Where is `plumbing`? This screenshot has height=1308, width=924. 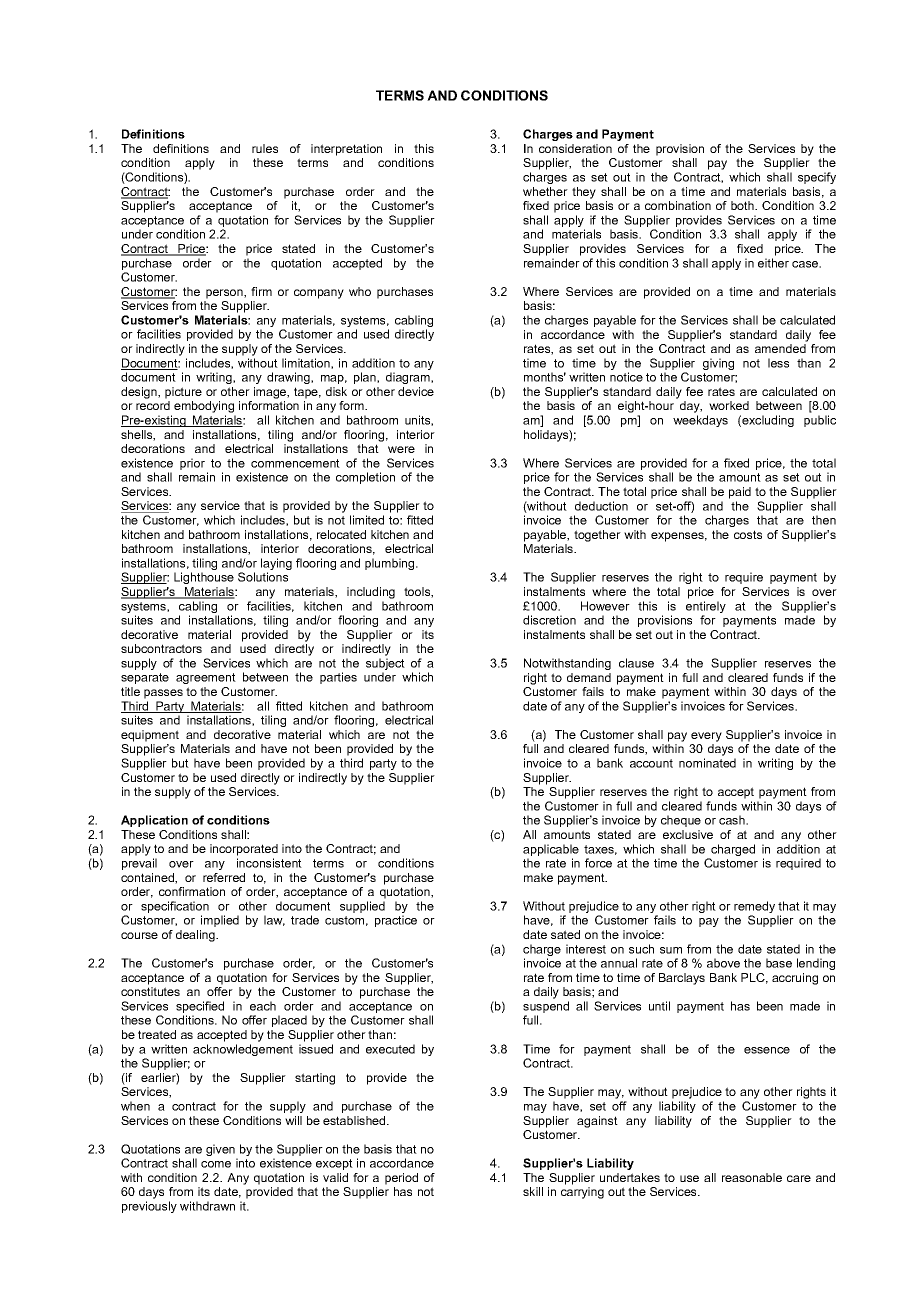
plumbing is located at coordinates (391, 564).
